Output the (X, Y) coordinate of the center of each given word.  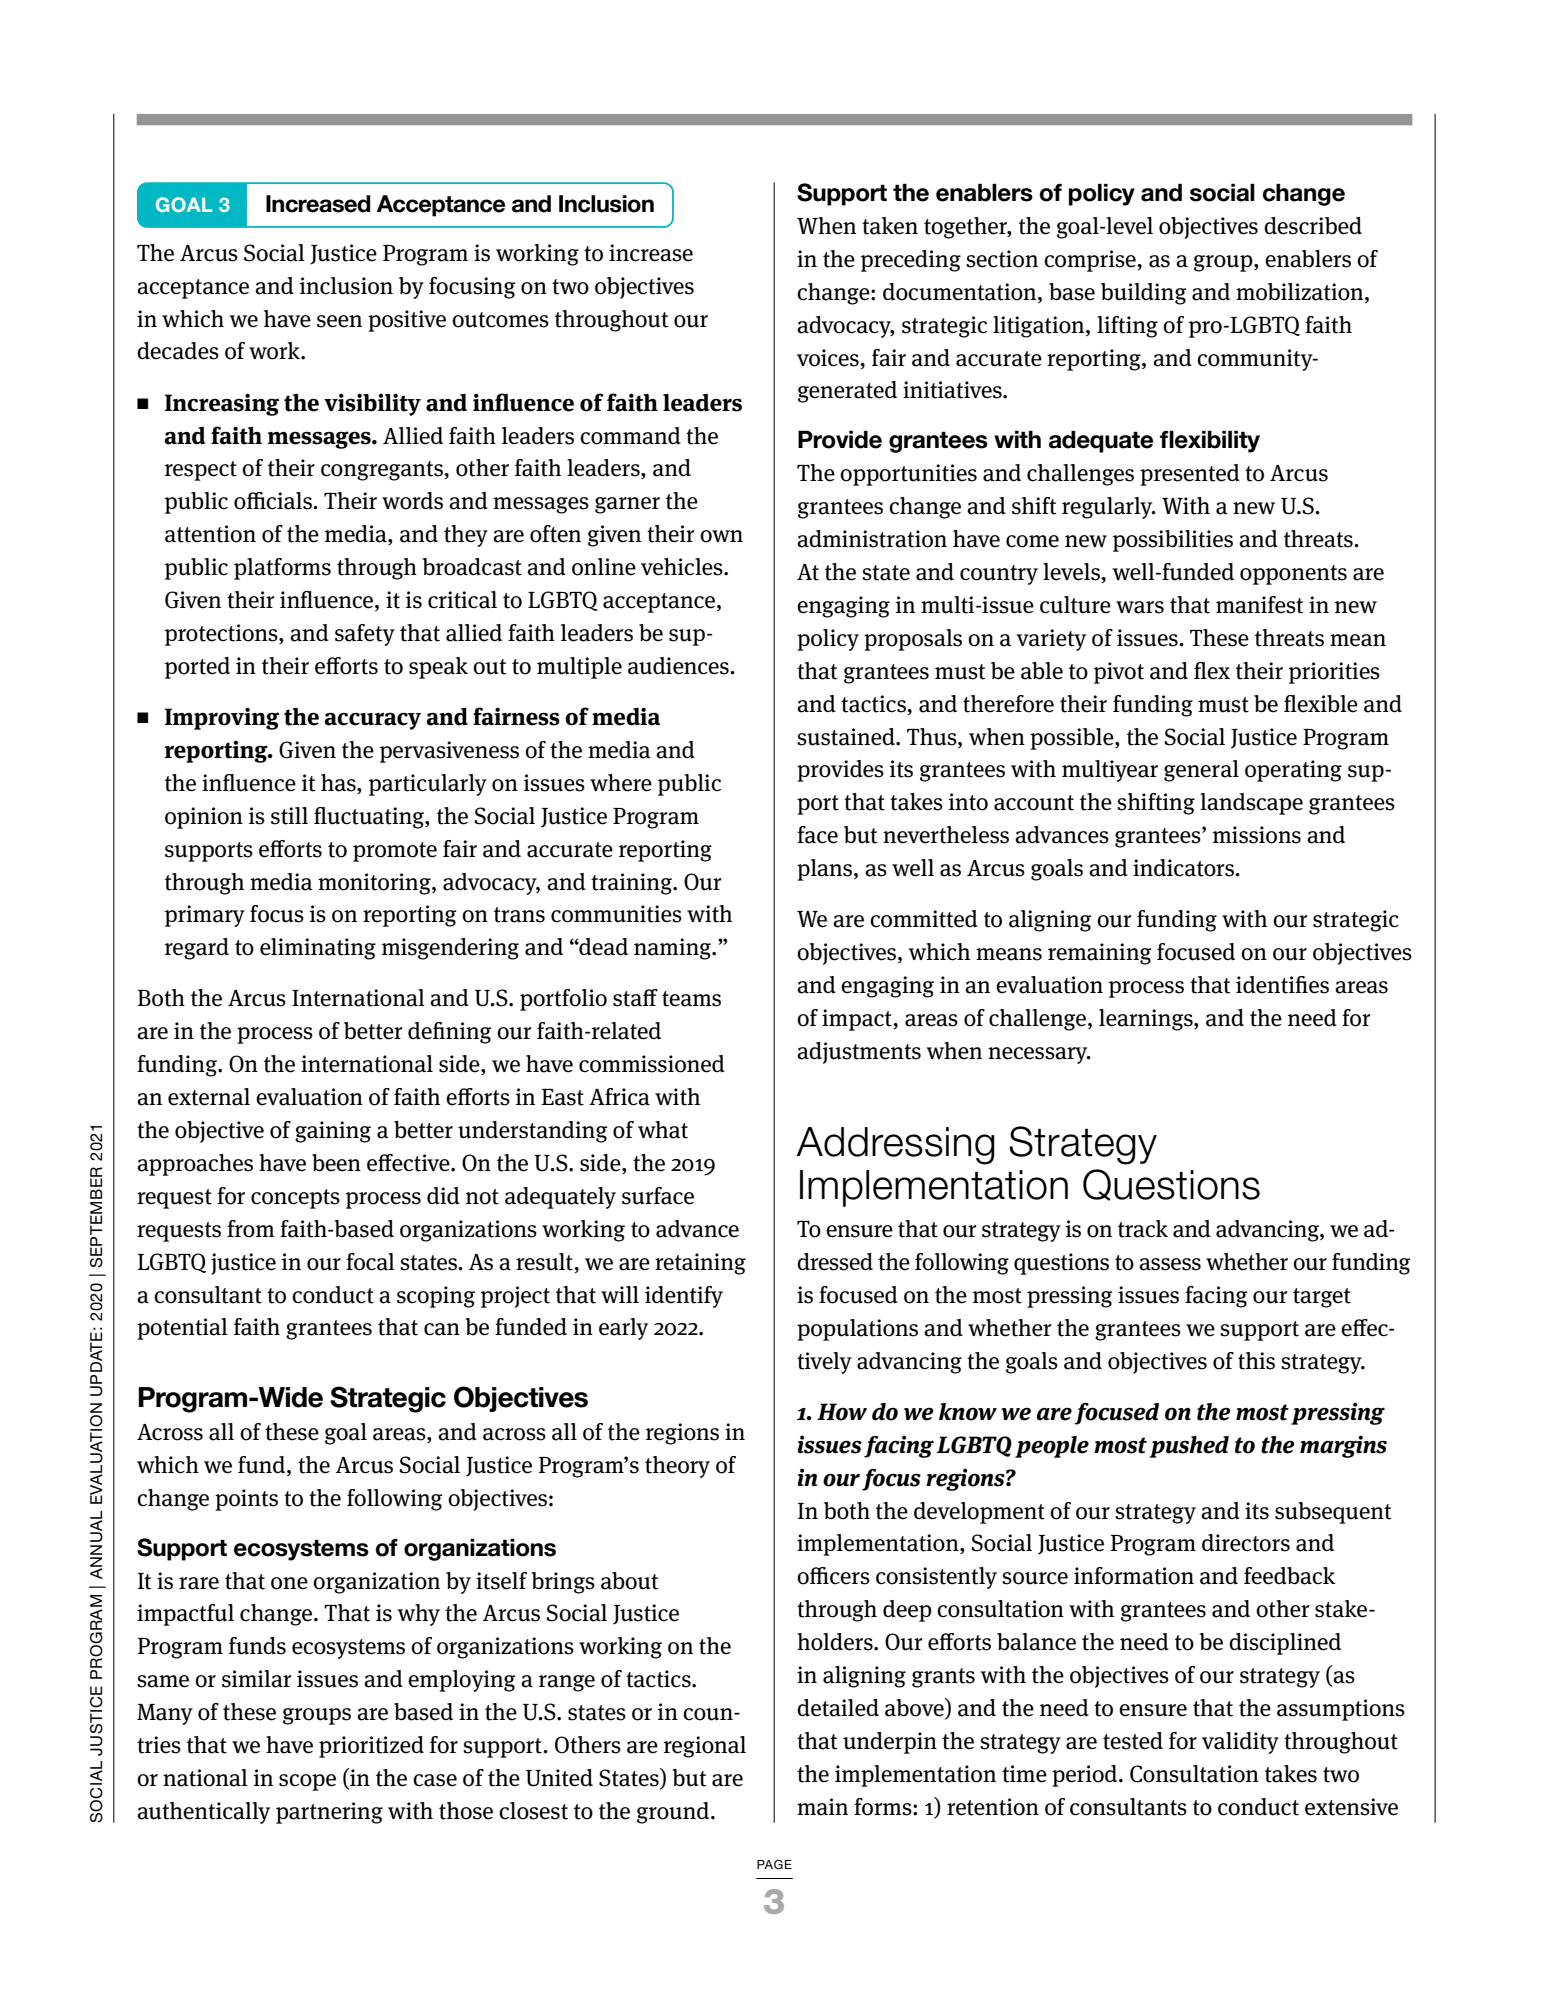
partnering (329, 1813)
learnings (1147, 1020)
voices (829, 358)
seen (339, 321)
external (209, 1097)
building (1144, 294)
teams (691, 999)
